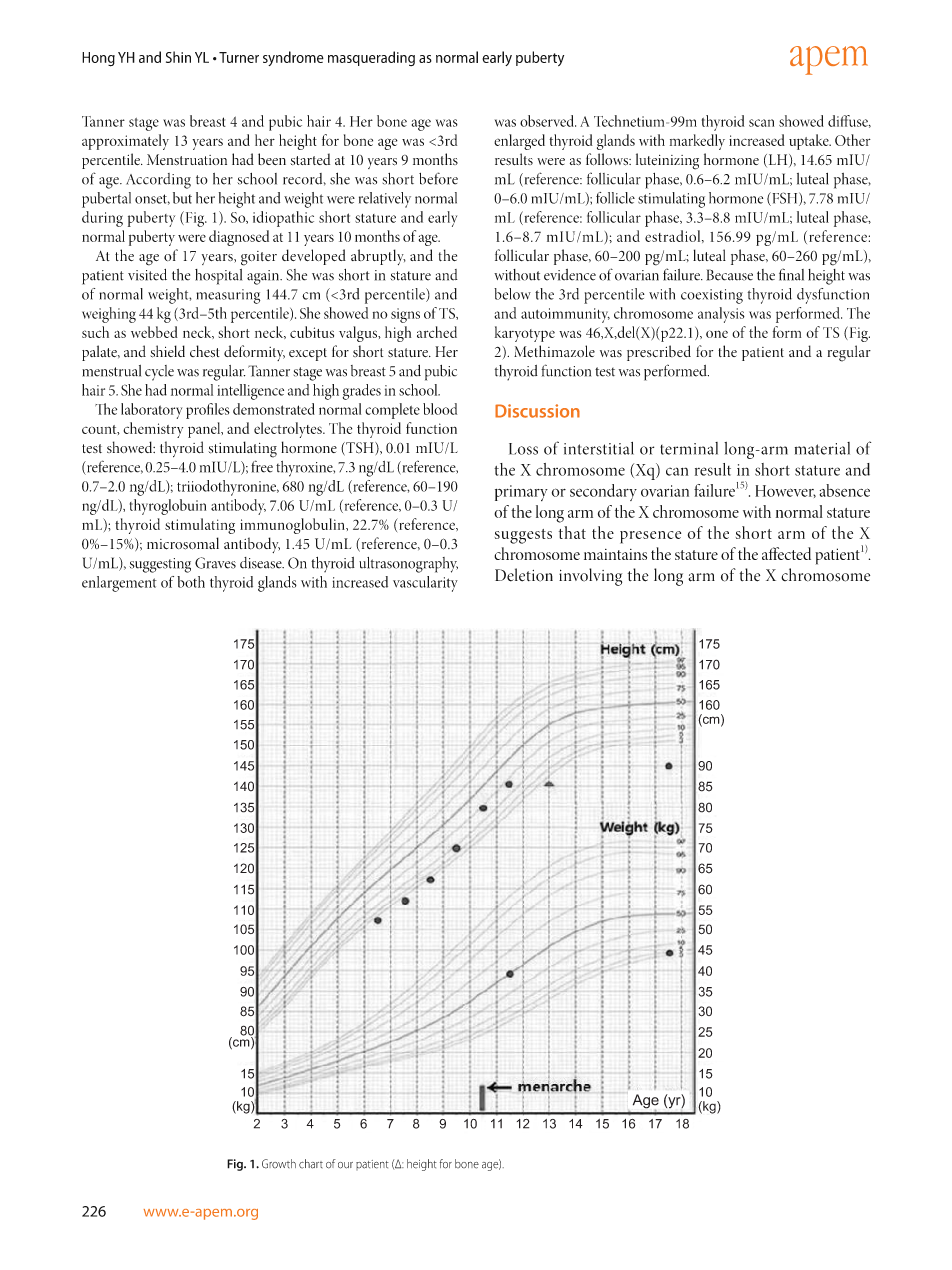  I want to click on vascularity, so click(425, 584).
